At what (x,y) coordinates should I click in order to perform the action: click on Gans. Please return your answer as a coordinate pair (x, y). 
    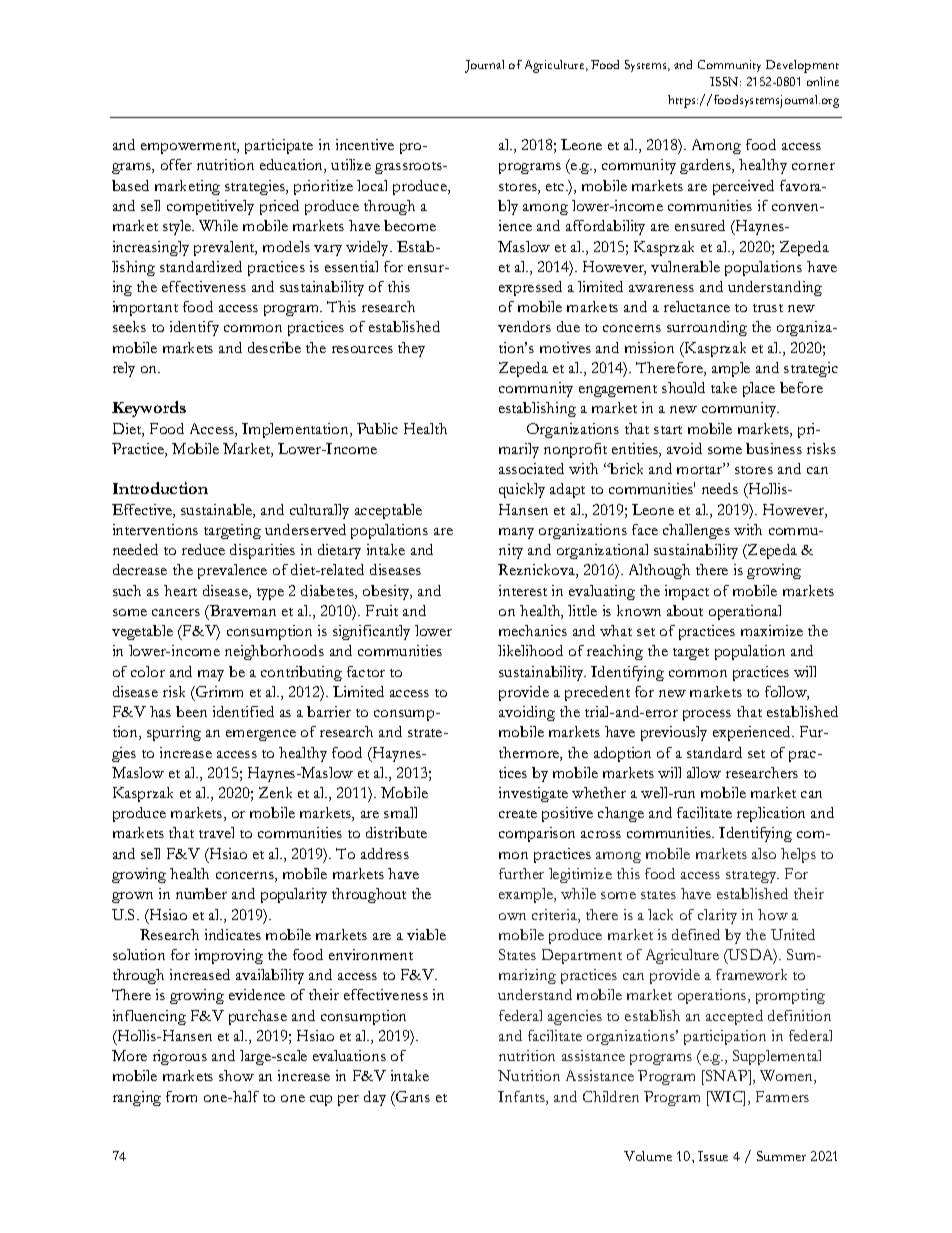
    Looking at the image, I should click on (412, 1096).
